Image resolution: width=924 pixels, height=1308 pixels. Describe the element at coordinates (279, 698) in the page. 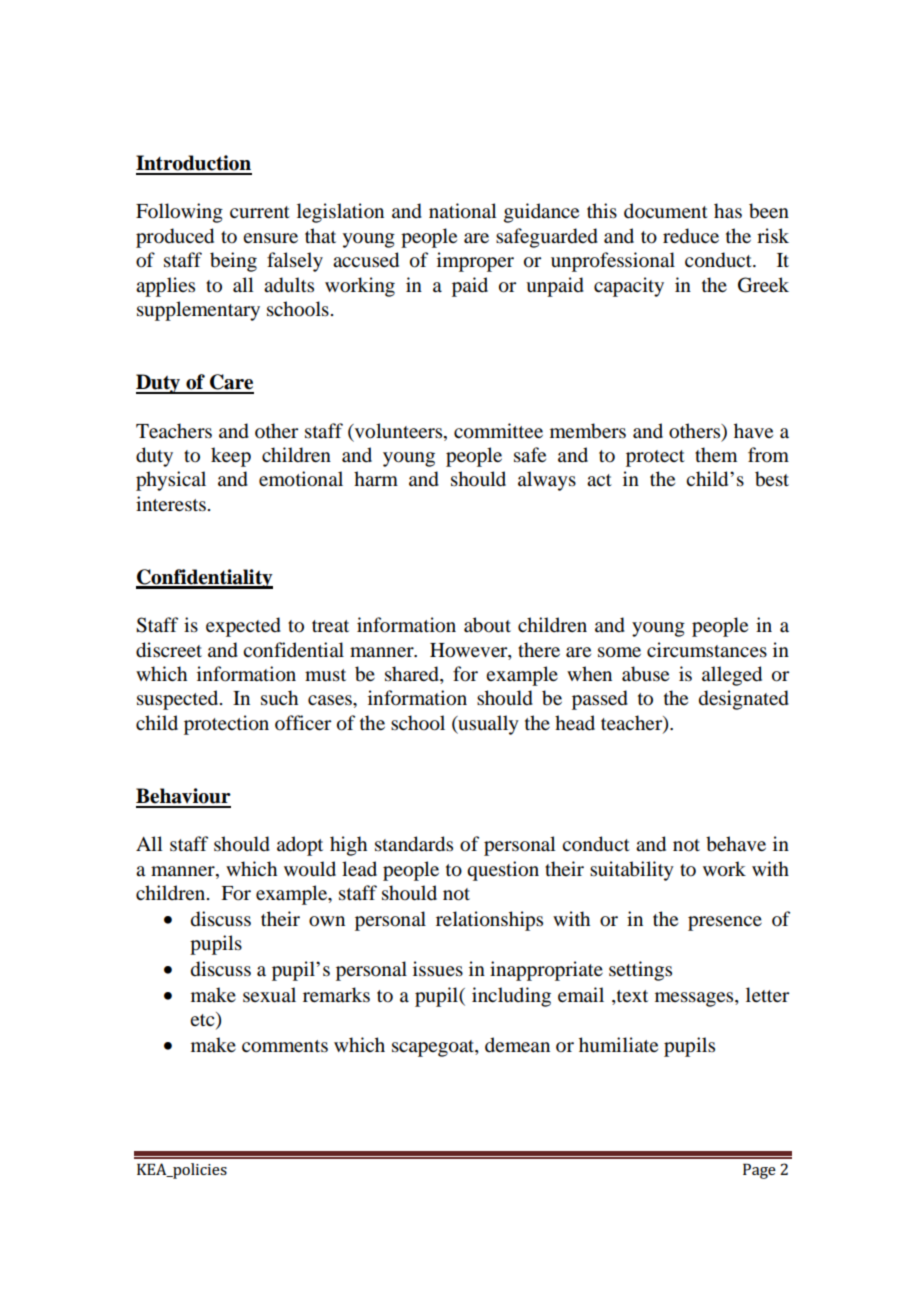

I see `such` at that location.
